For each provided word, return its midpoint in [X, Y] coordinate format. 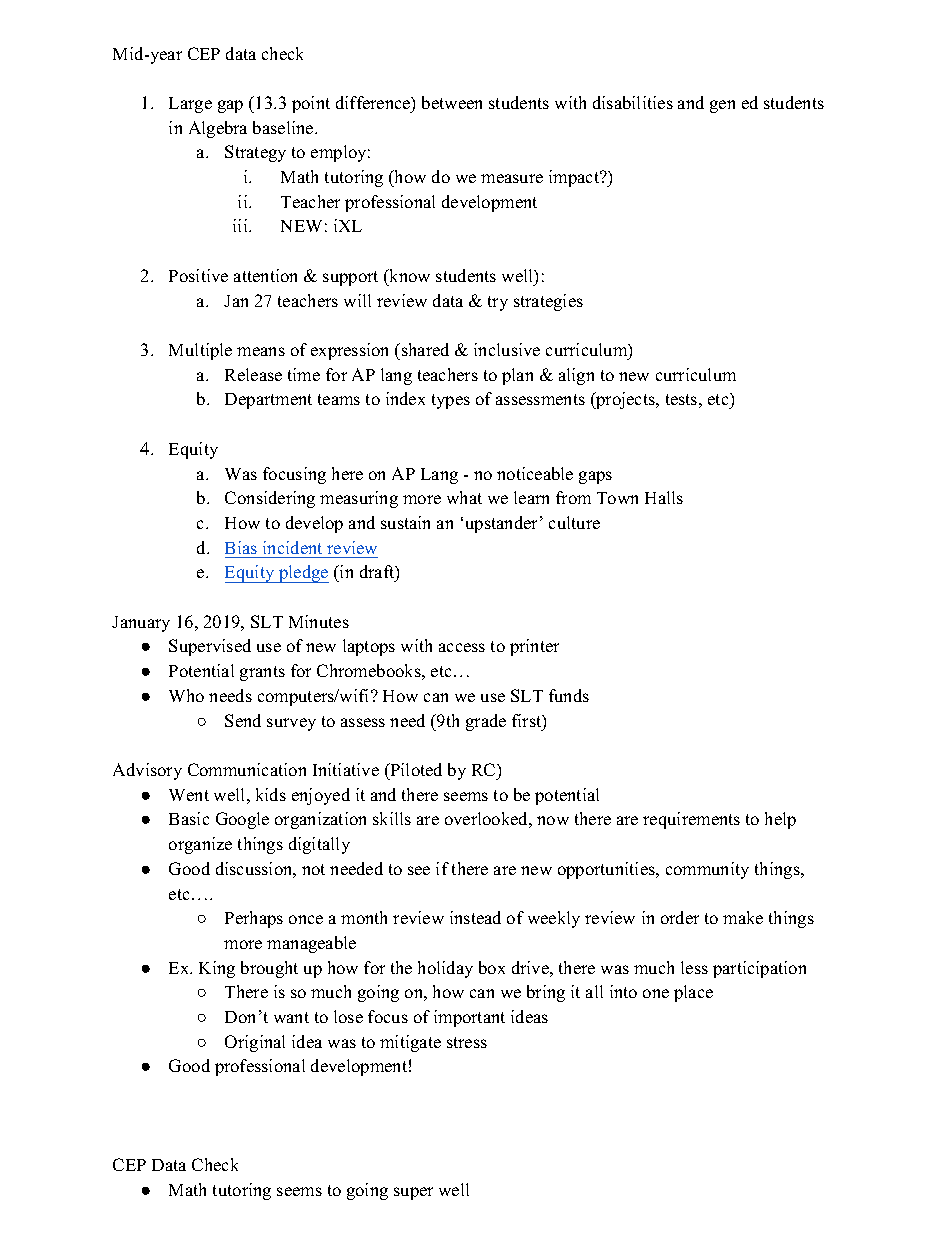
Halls [664, 497]
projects [626, 400]
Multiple [200, 351]
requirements [691, 820]
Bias [241, 547]
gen [722, 106]
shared [425, 349]
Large [190, 105]
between [452, 102]
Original [255, 1043]
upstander [503, 524]
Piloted [415, 769]
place [693, 993]
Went [189, 795]
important [469, 1018]
